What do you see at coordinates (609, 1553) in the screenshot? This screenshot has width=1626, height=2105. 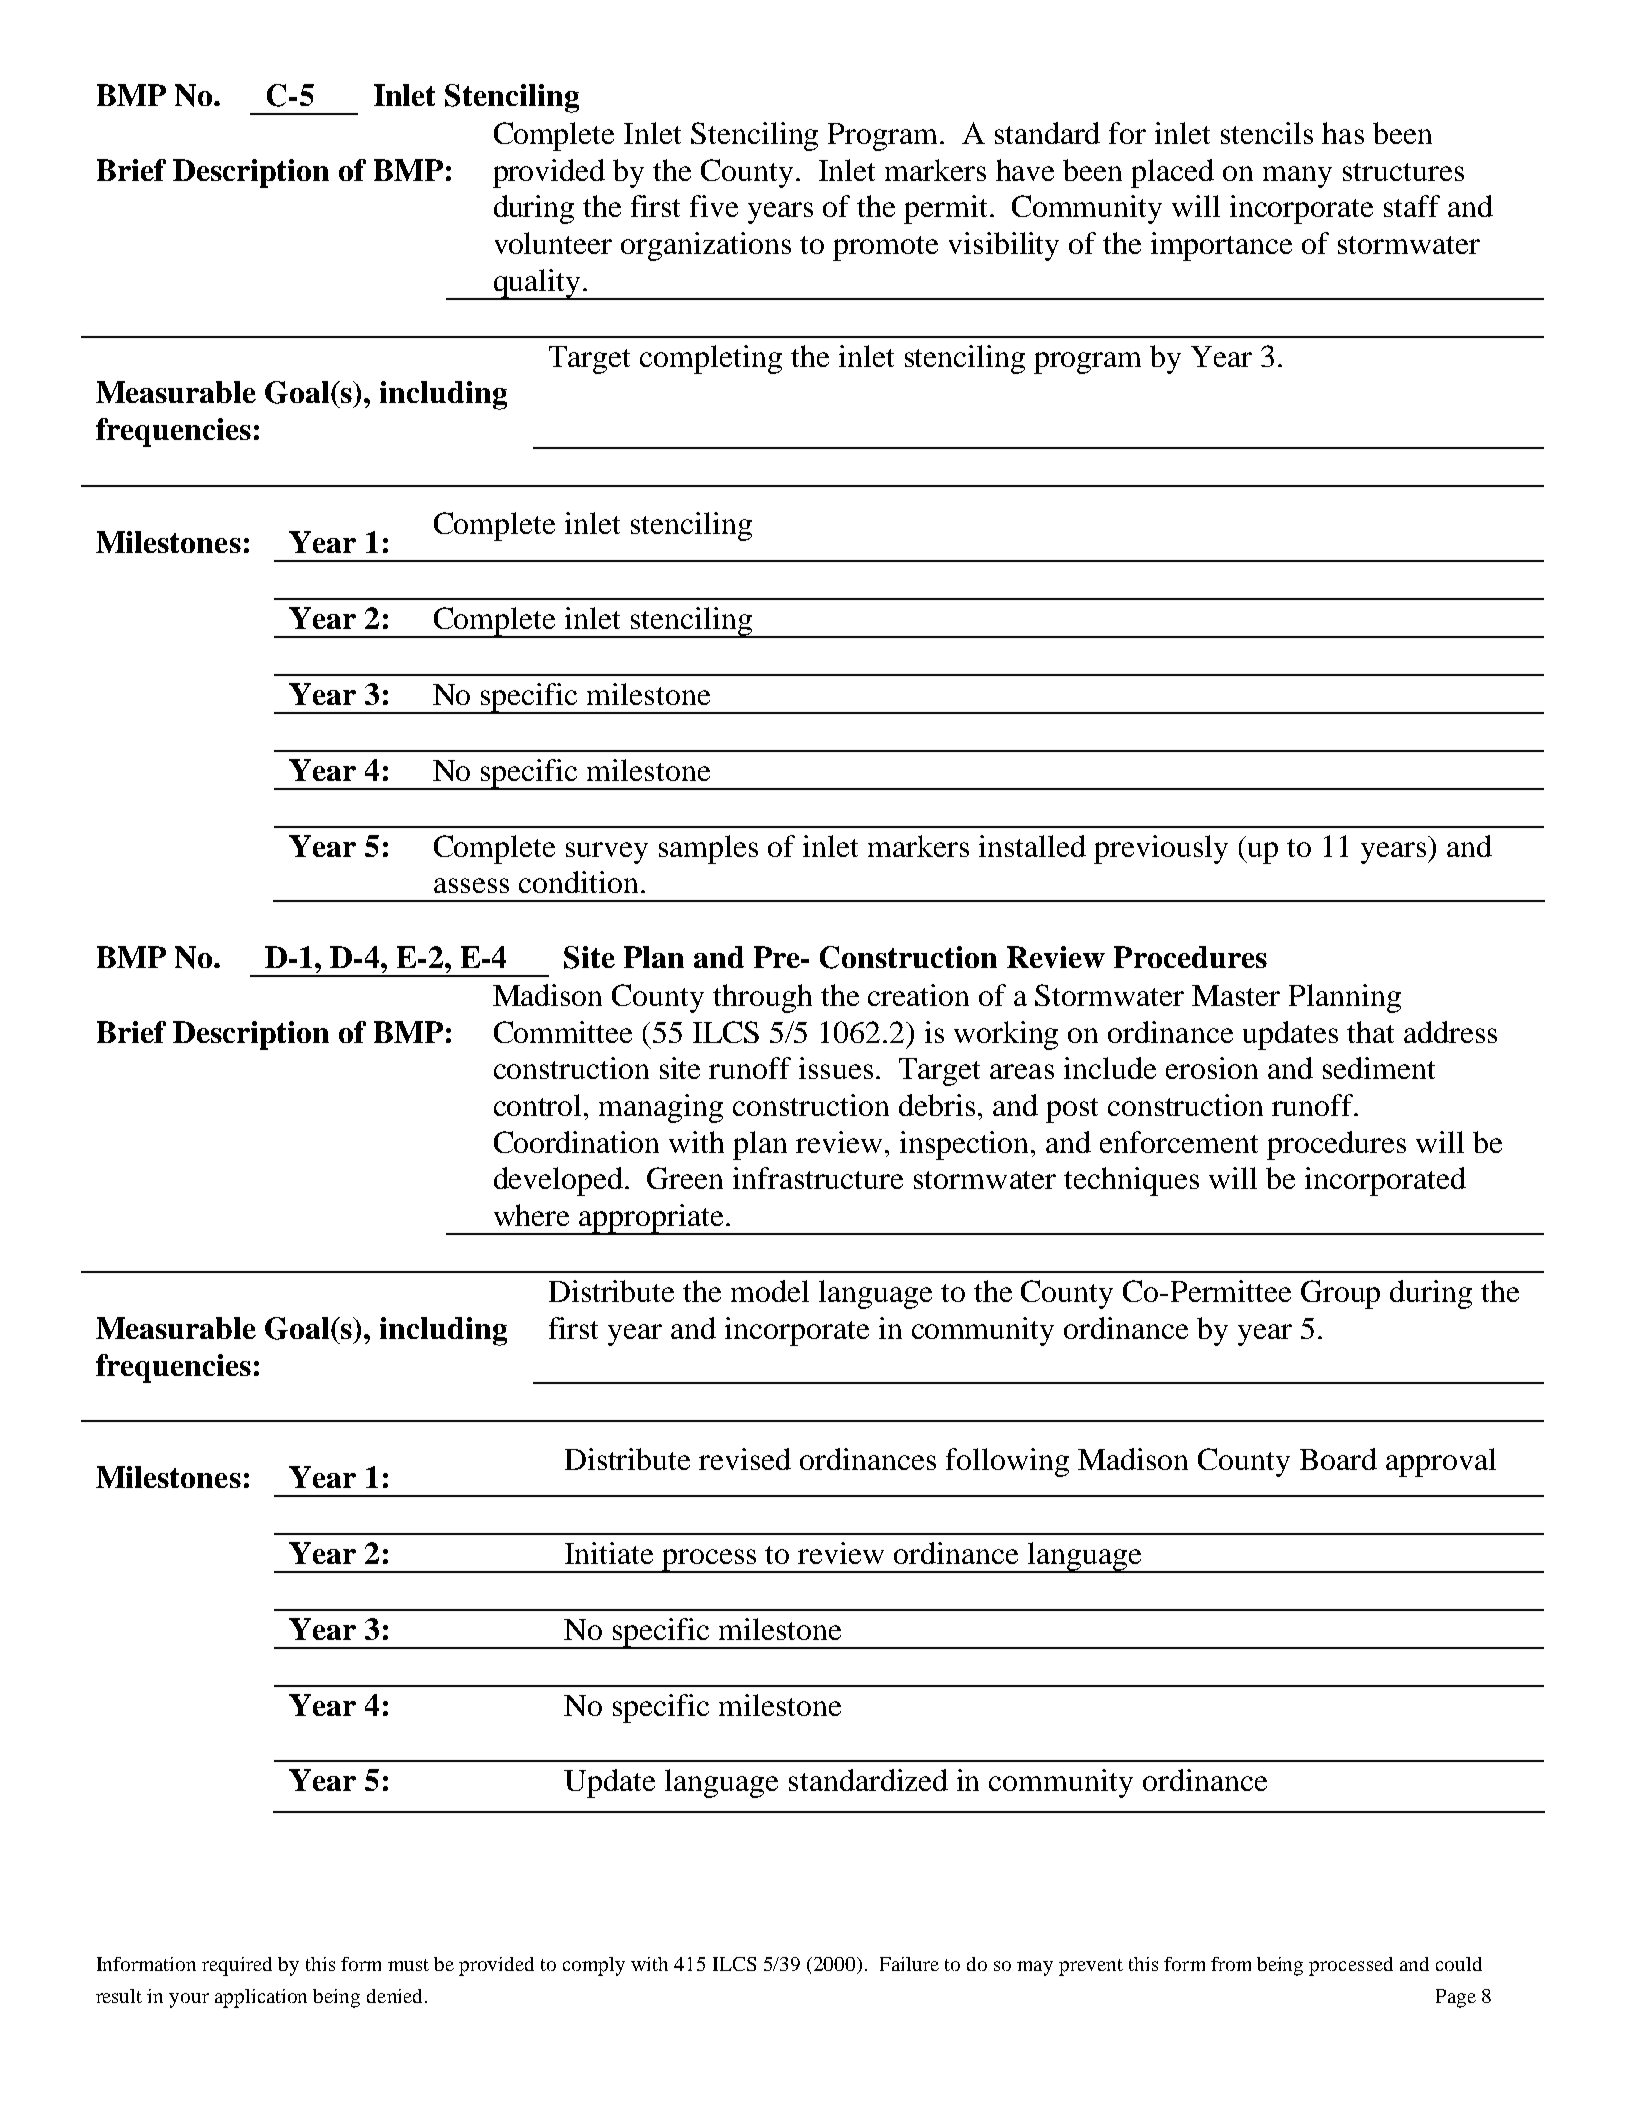 I see `Initiate` at bounding box center [609, 1553].
